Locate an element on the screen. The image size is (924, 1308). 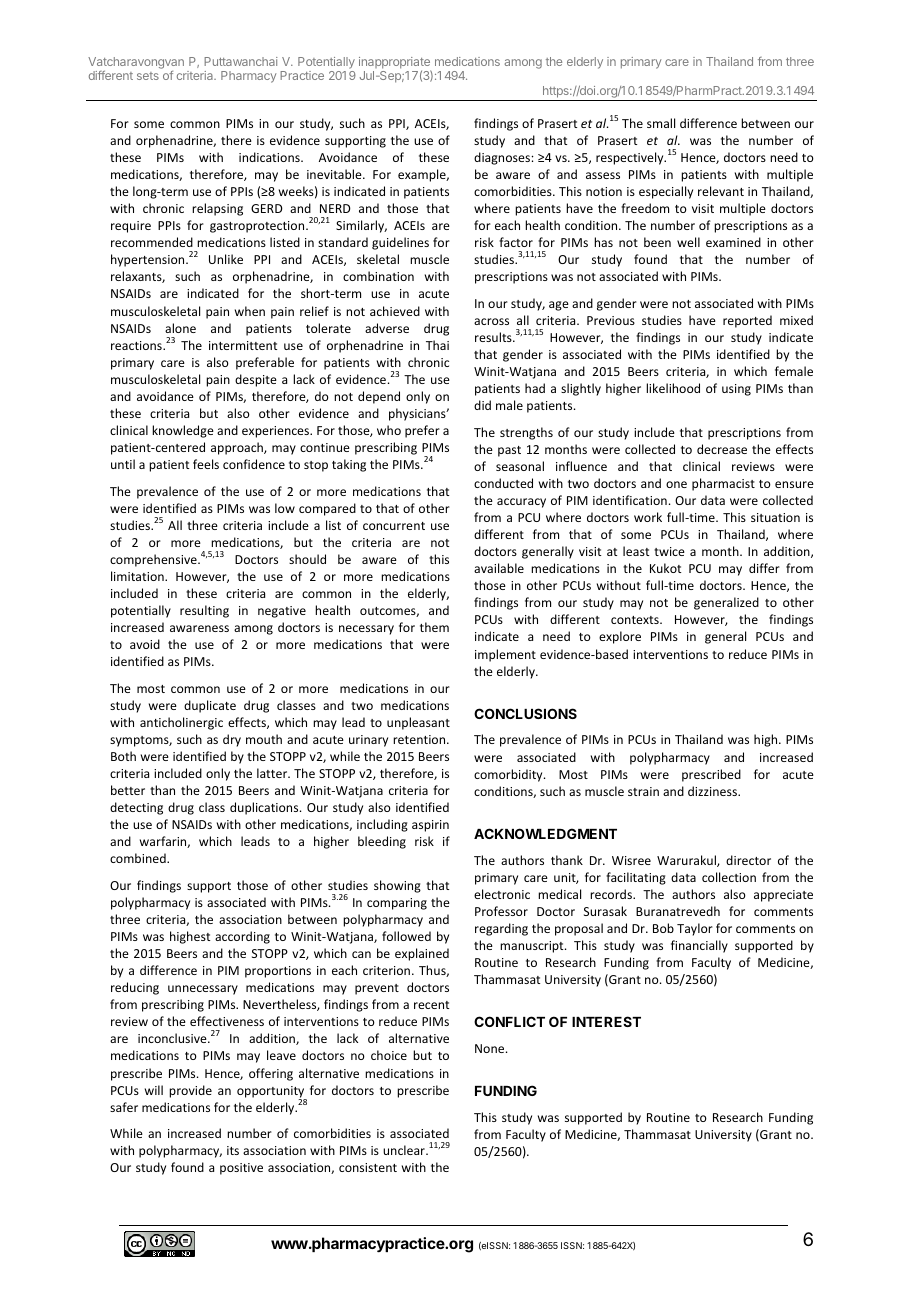
inappropriate is located at coordinates (395, 64).
